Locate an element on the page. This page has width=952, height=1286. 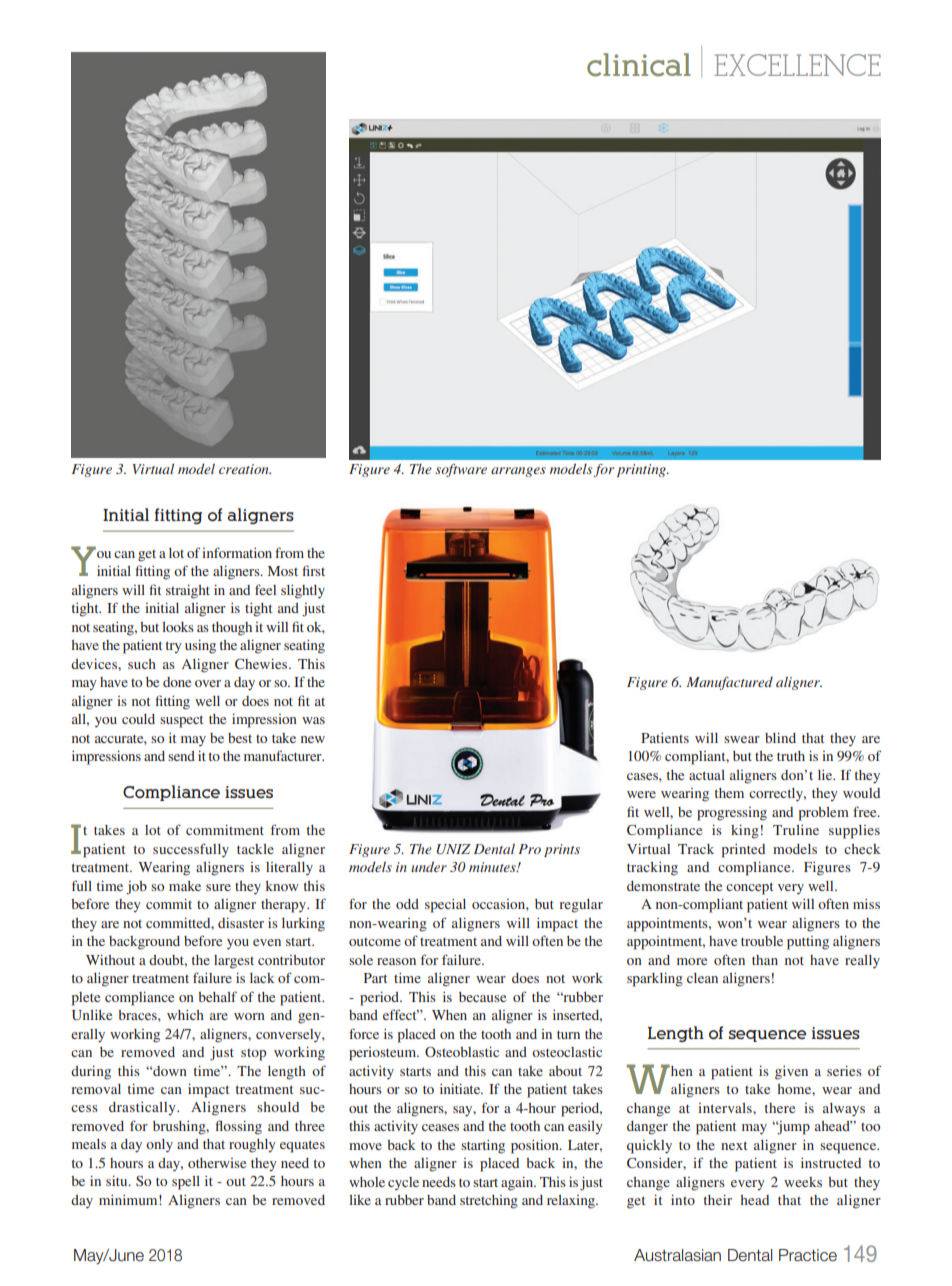
creation is located at coordinates (245, 469).
